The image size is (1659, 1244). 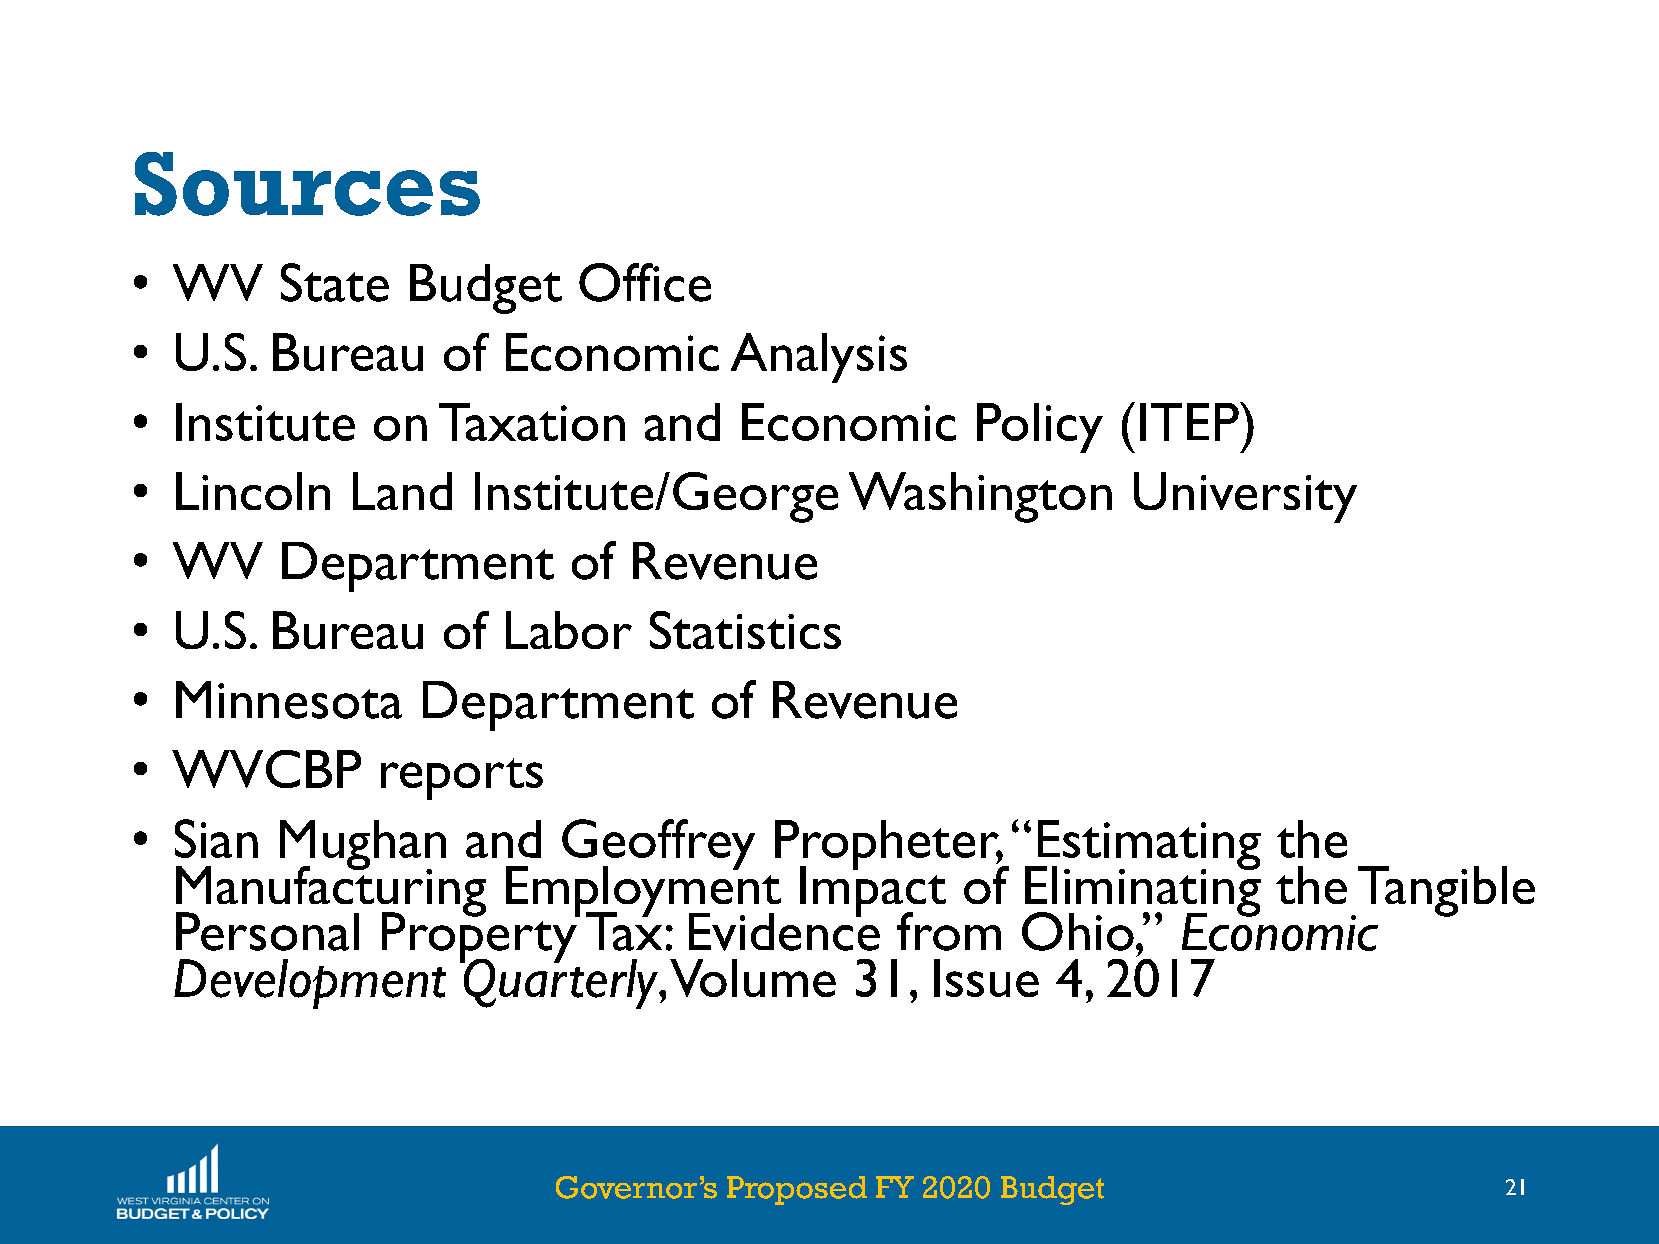 What do you see at coordinates (980, 497) in the screenshot?
I see `Washington` at bounding box center [980, 497].
